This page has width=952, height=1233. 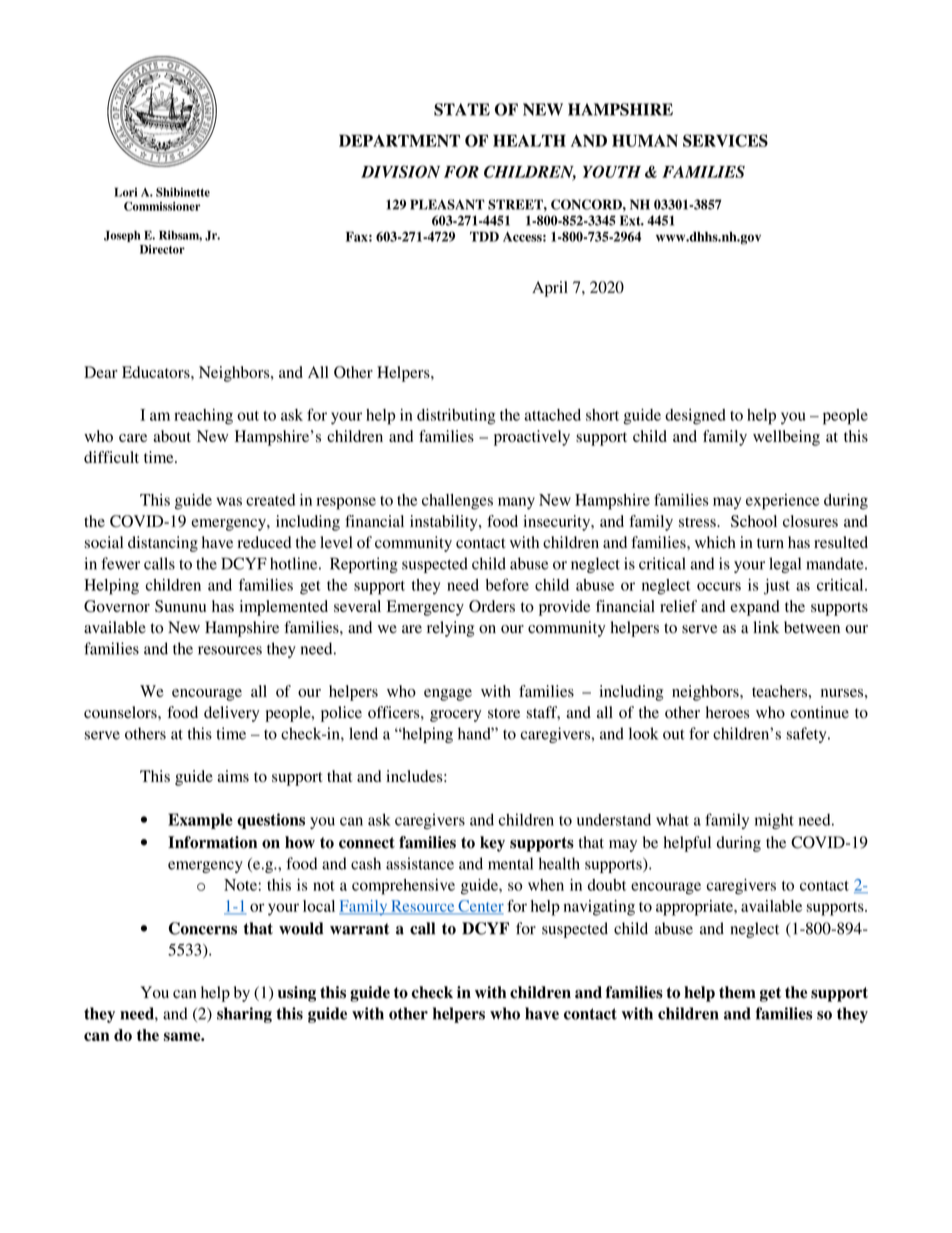 I want to click on distancing, so click(x=163, y=544).
